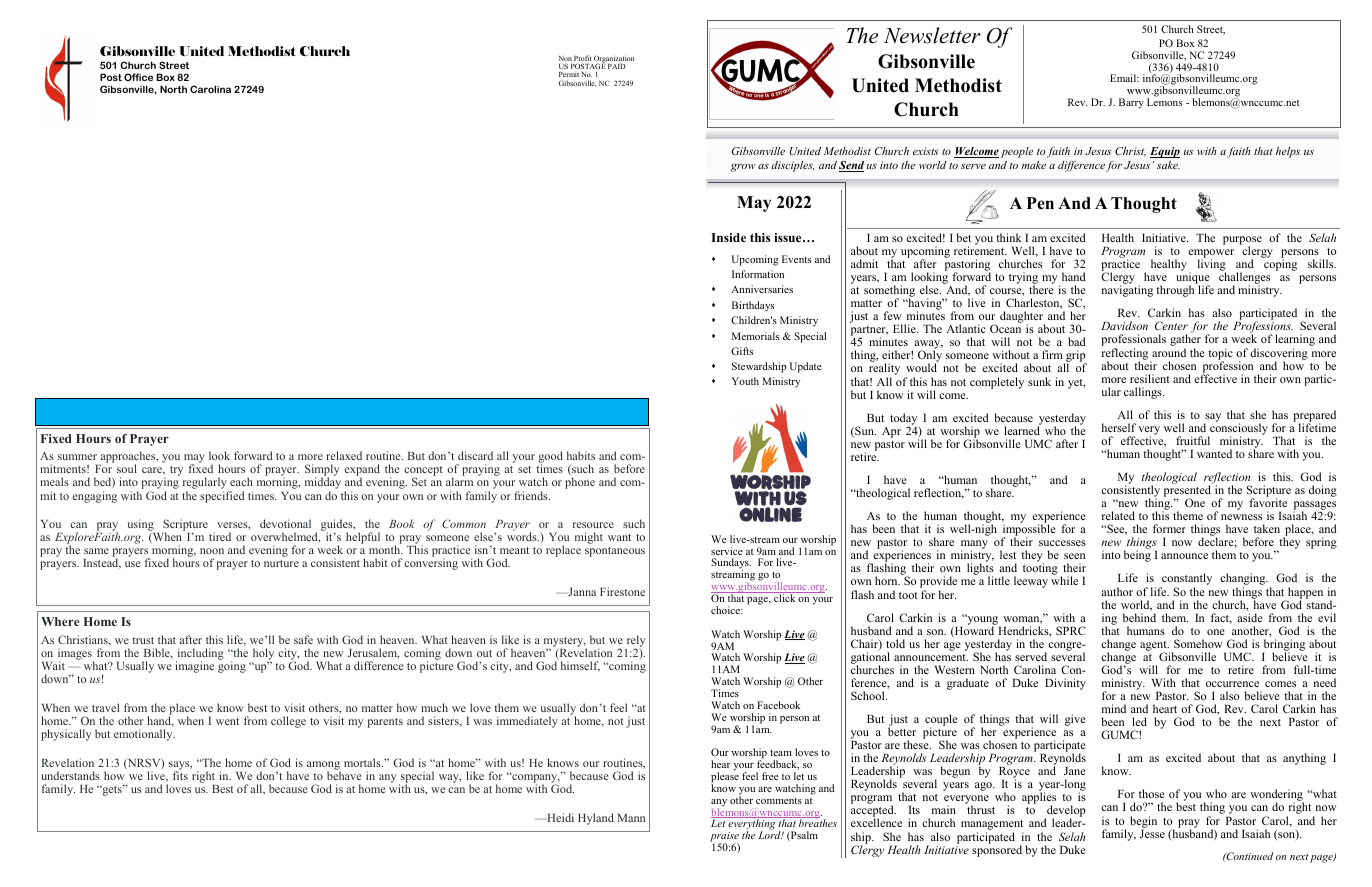 Image resolution: width=1372 pixels, height=887 pixels. What do you see at coordinates (724, 838) in the screenshot?
I see `praise` at bounding box center [724, 838].
